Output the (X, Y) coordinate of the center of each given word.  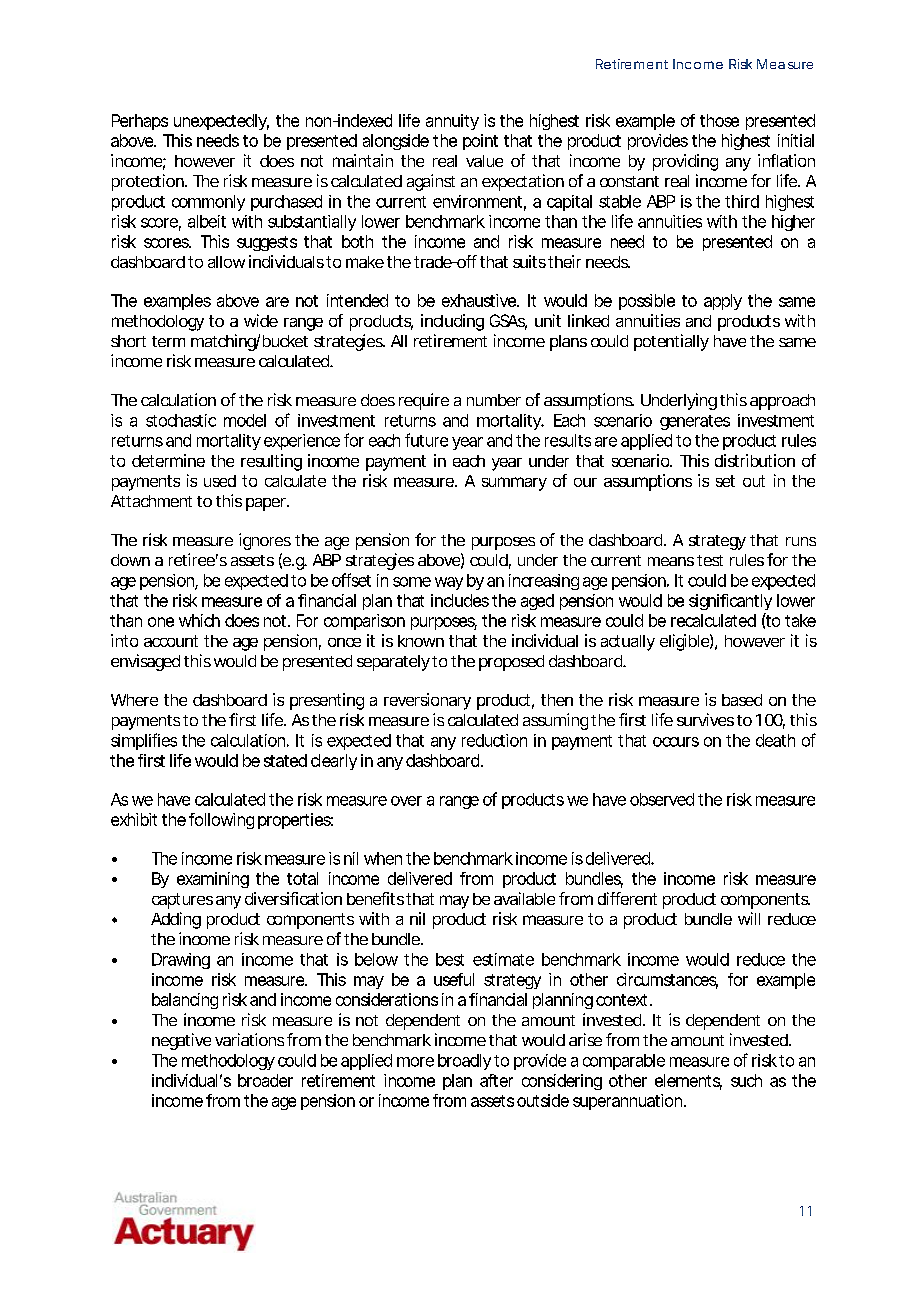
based (742, 700)
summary (514, 484)
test (710, 560)
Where (134, 700)
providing (685, 162)
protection (148, 182)
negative (181, 1041)
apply (723, 302)
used (220, 481)
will (749, 918)
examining (213, 880)
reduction (494, 740)
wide (261, 320)
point (480, 142)
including (452, 322)
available (524, 898)
